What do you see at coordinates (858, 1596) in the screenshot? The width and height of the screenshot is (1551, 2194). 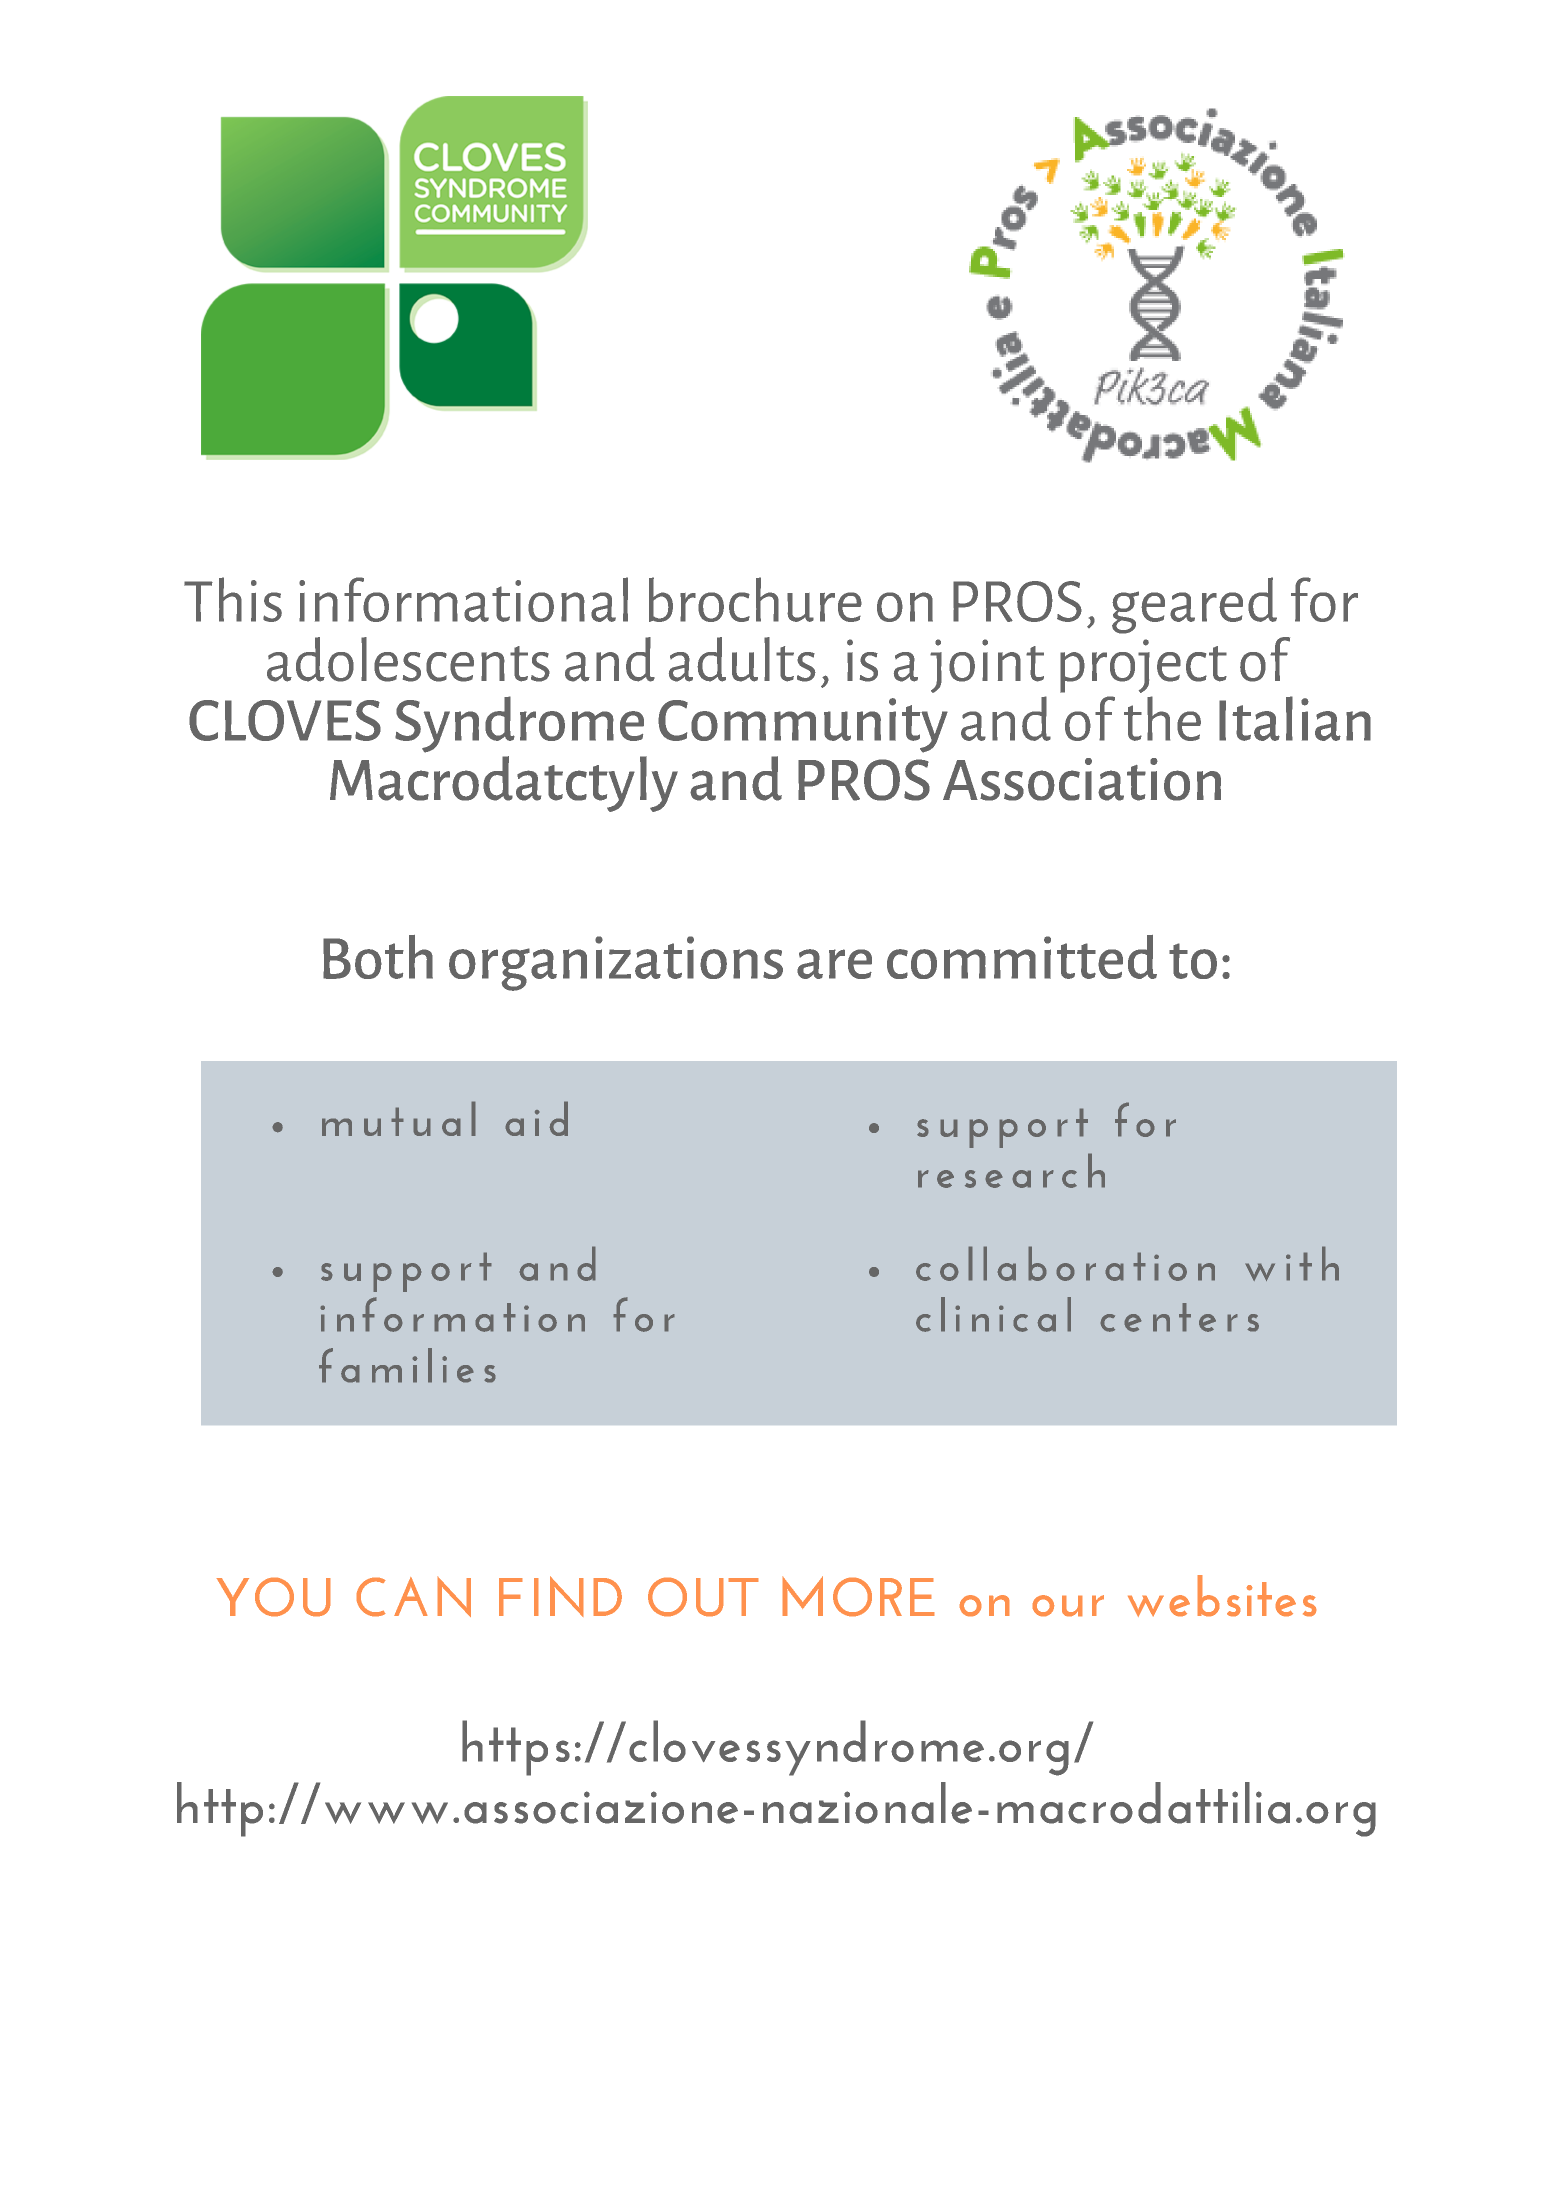 I see `MORE` at bounding box center [858, 1596].
